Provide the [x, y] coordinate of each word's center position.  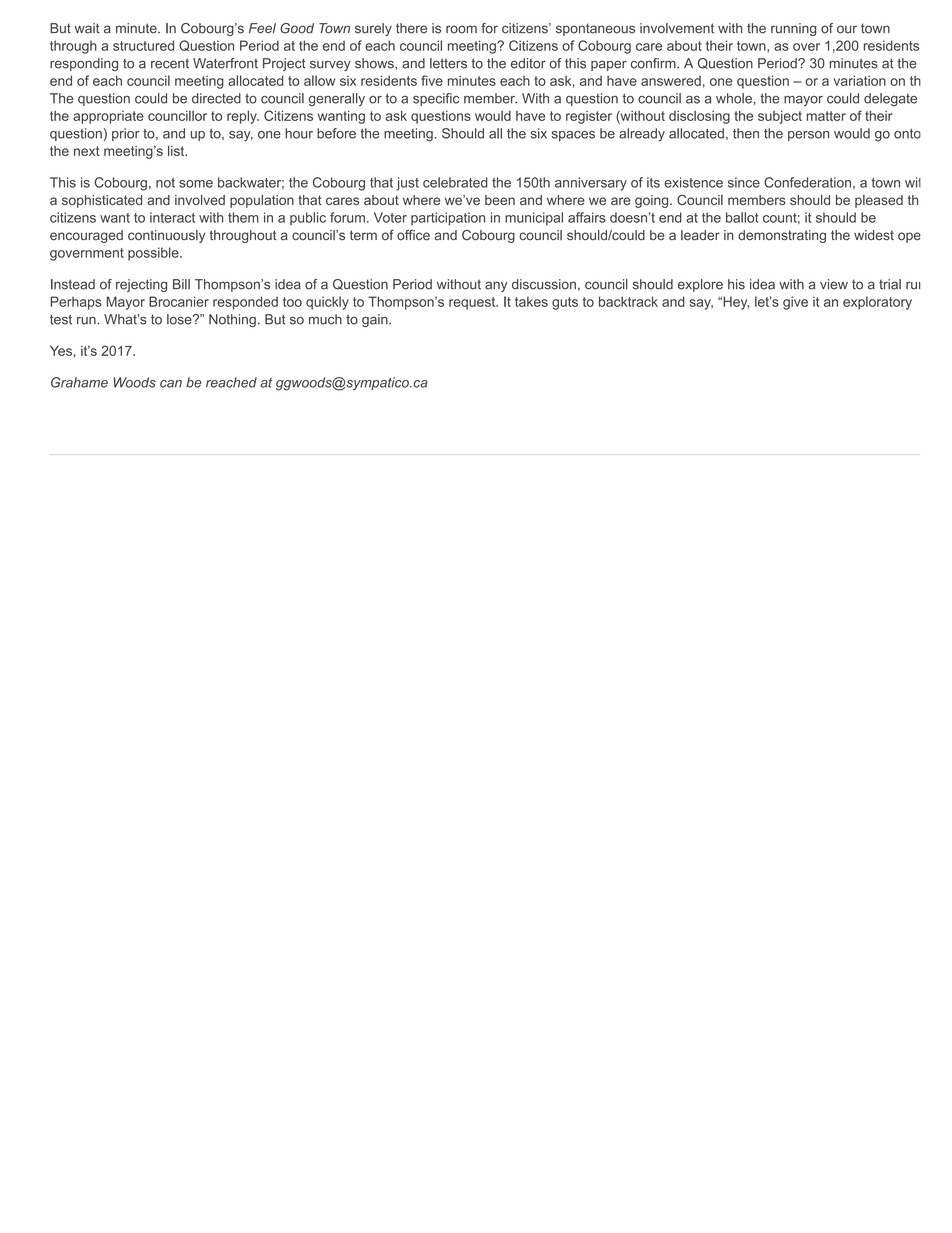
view [834, 284]
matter [826, 116]
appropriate [108, 117]
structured [143, 45]
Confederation [807, 182]
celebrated [455, 182]
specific [436, 99]
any [496, 286]
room [461, 29]
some [196, 184]
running [793, 29]
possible [154, 254]
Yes [61, 350]
